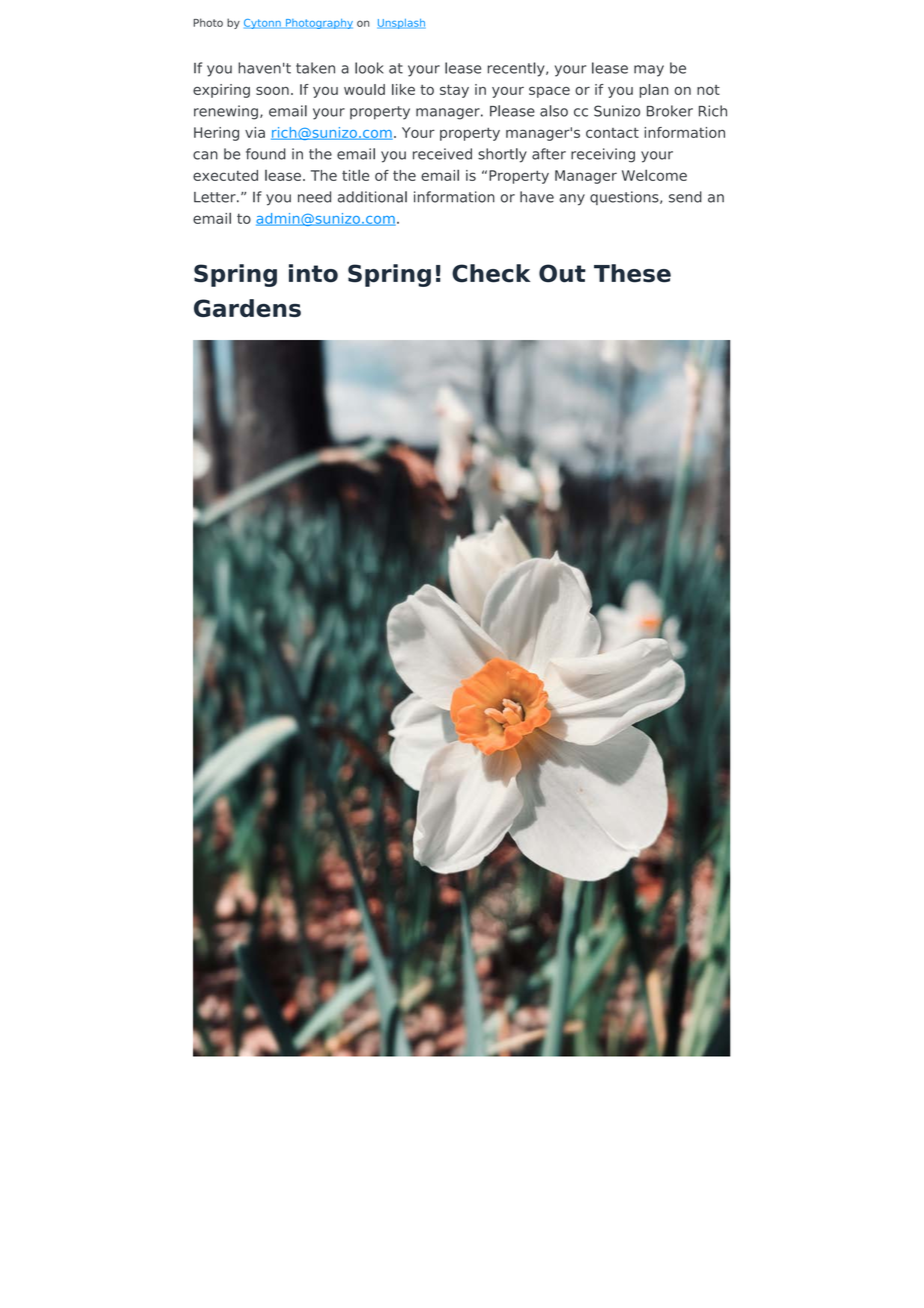 The width and height of the document is (924, 1308). I want to click on may, so click(649, 71).
